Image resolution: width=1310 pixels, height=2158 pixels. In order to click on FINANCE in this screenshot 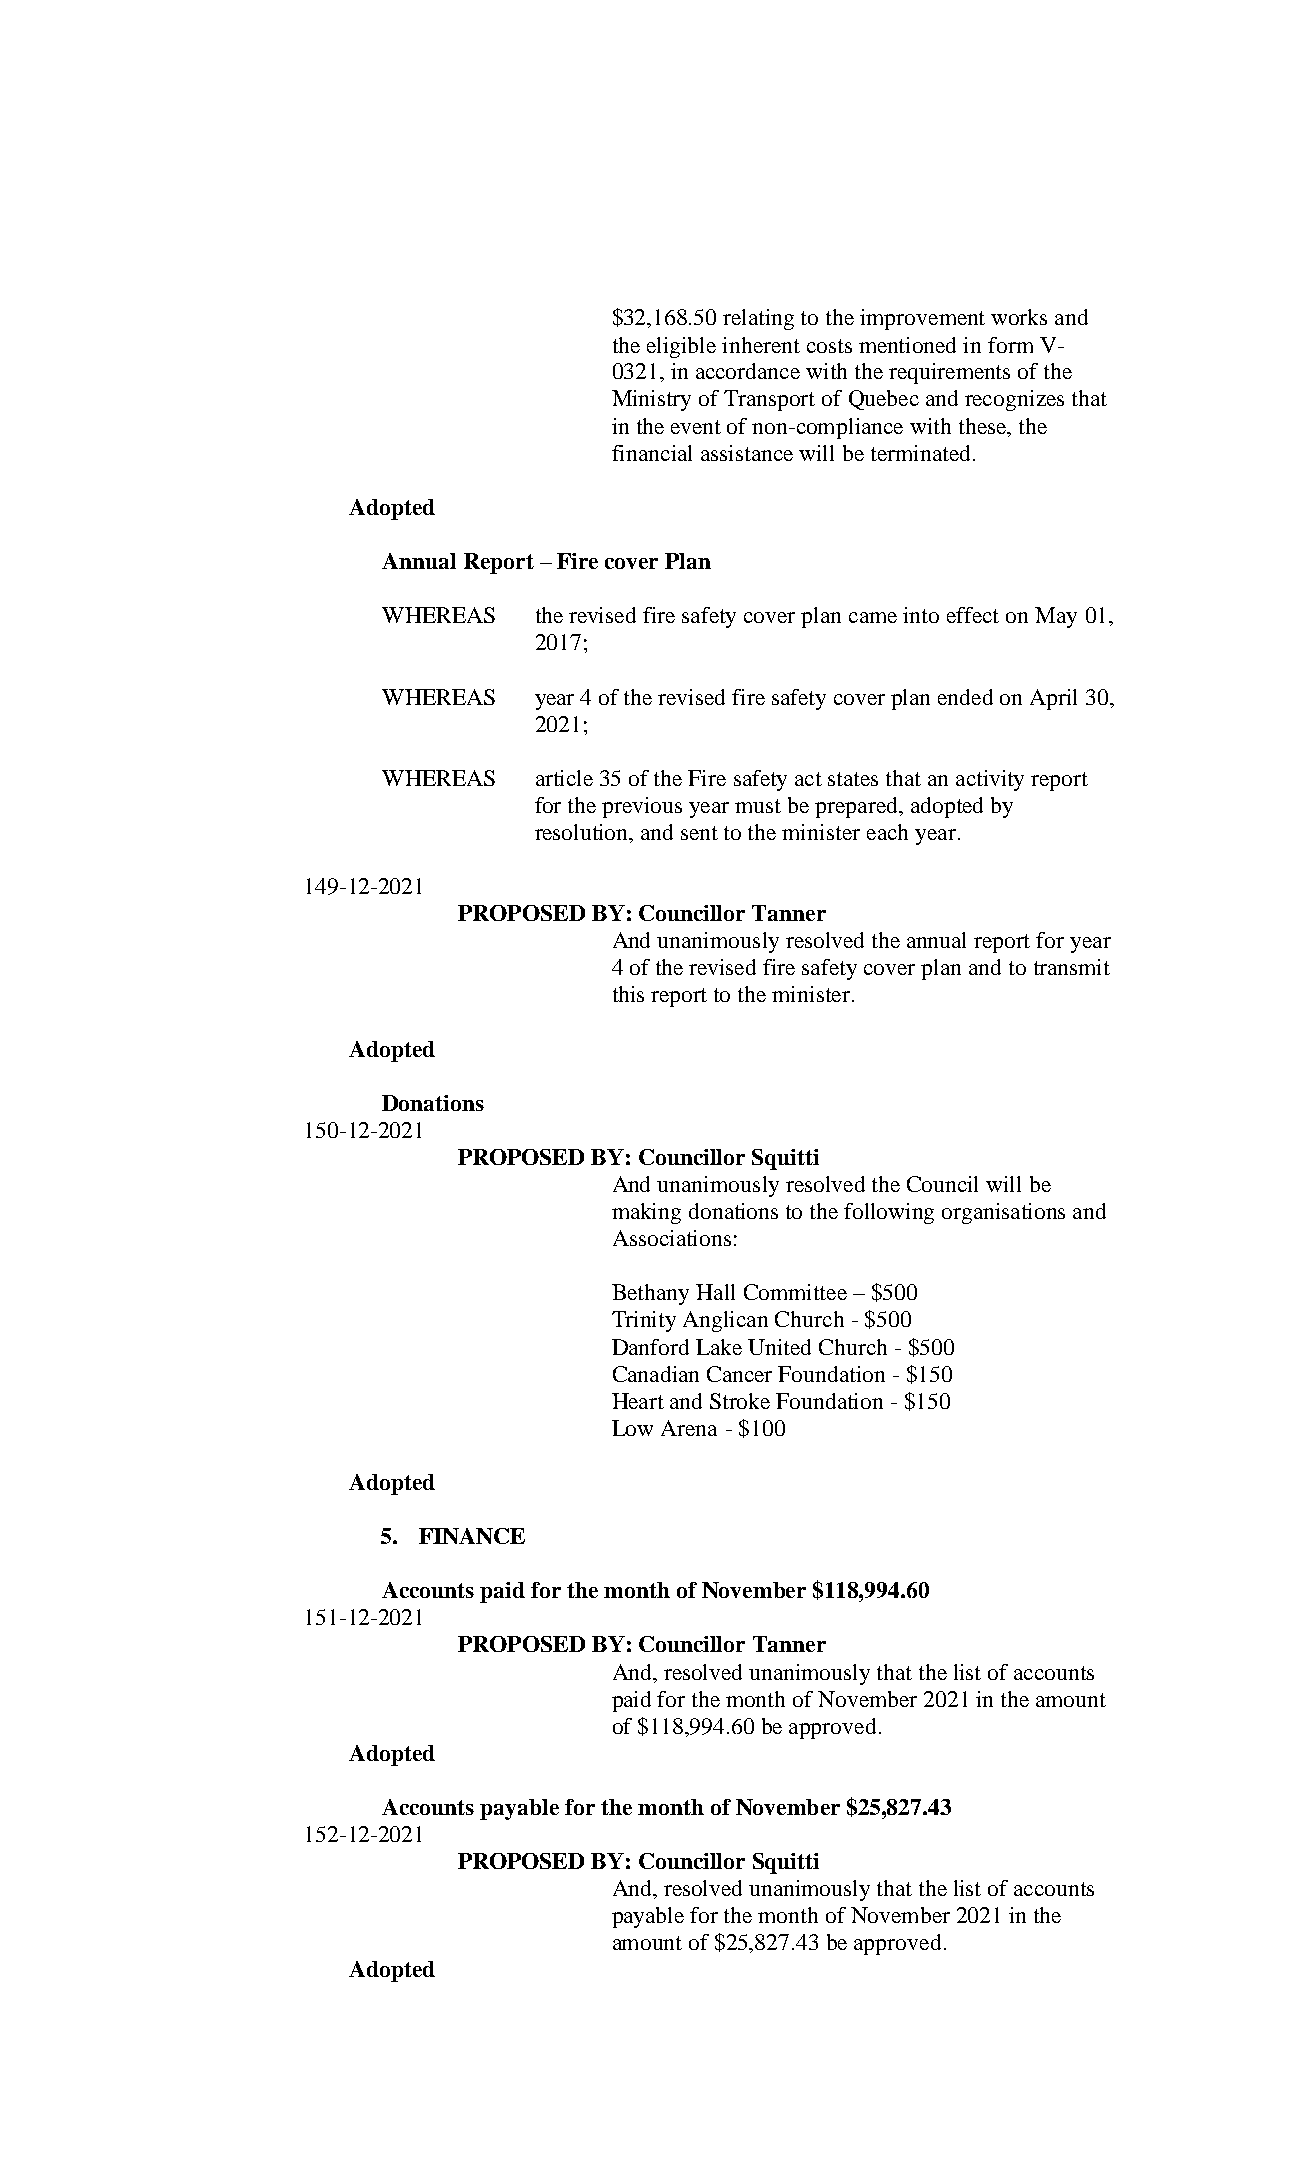, I will do `click(472, 1536)`.
